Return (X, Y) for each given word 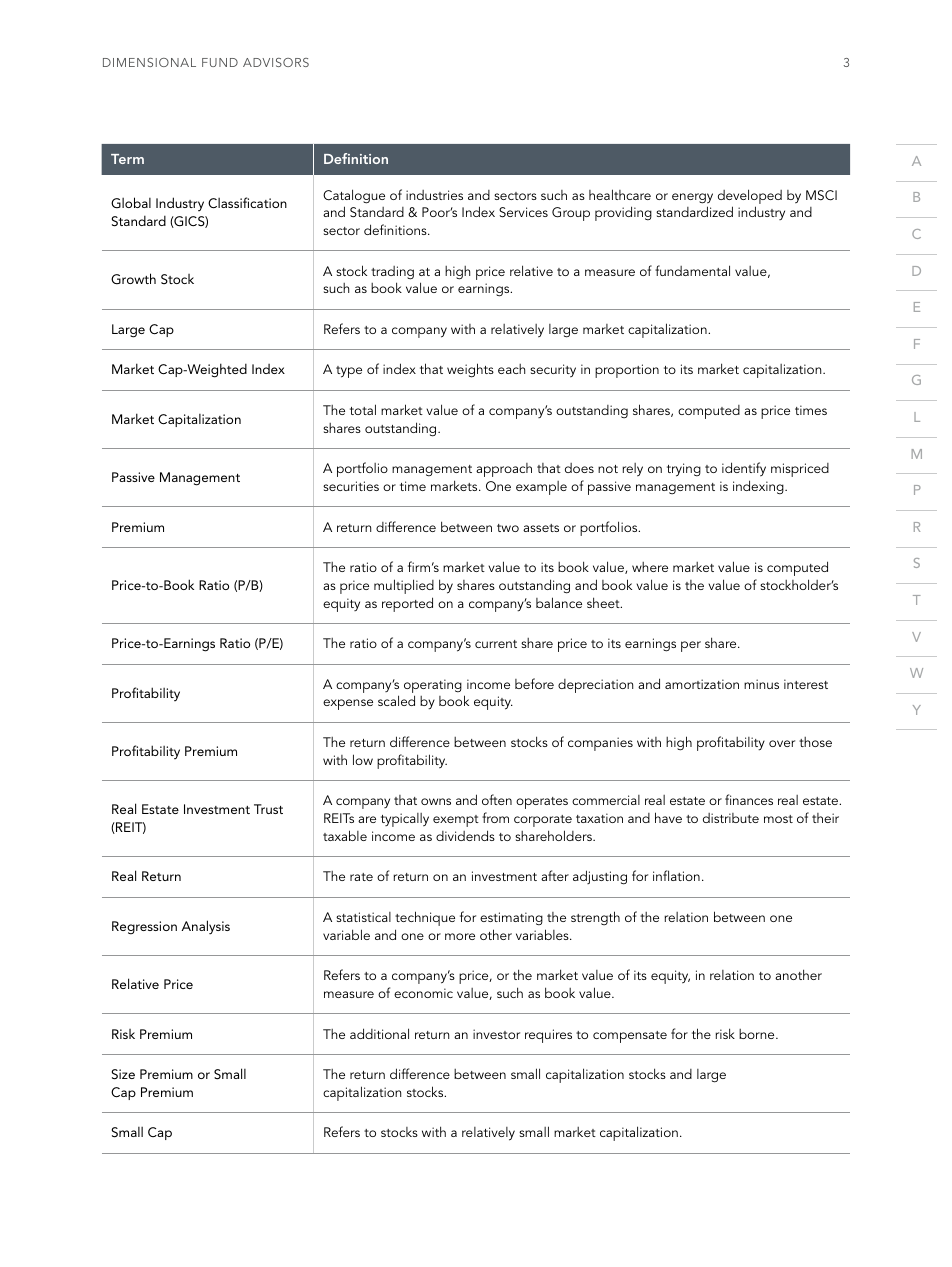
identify (744, 469)
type (349, 372)
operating (433, 687)
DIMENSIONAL (149, 62)
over (782, 743)
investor (496, 1034)
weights (470, 370)
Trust (268, 809)
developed (750, 198)
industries (434, 195)
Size (123, 1074)
